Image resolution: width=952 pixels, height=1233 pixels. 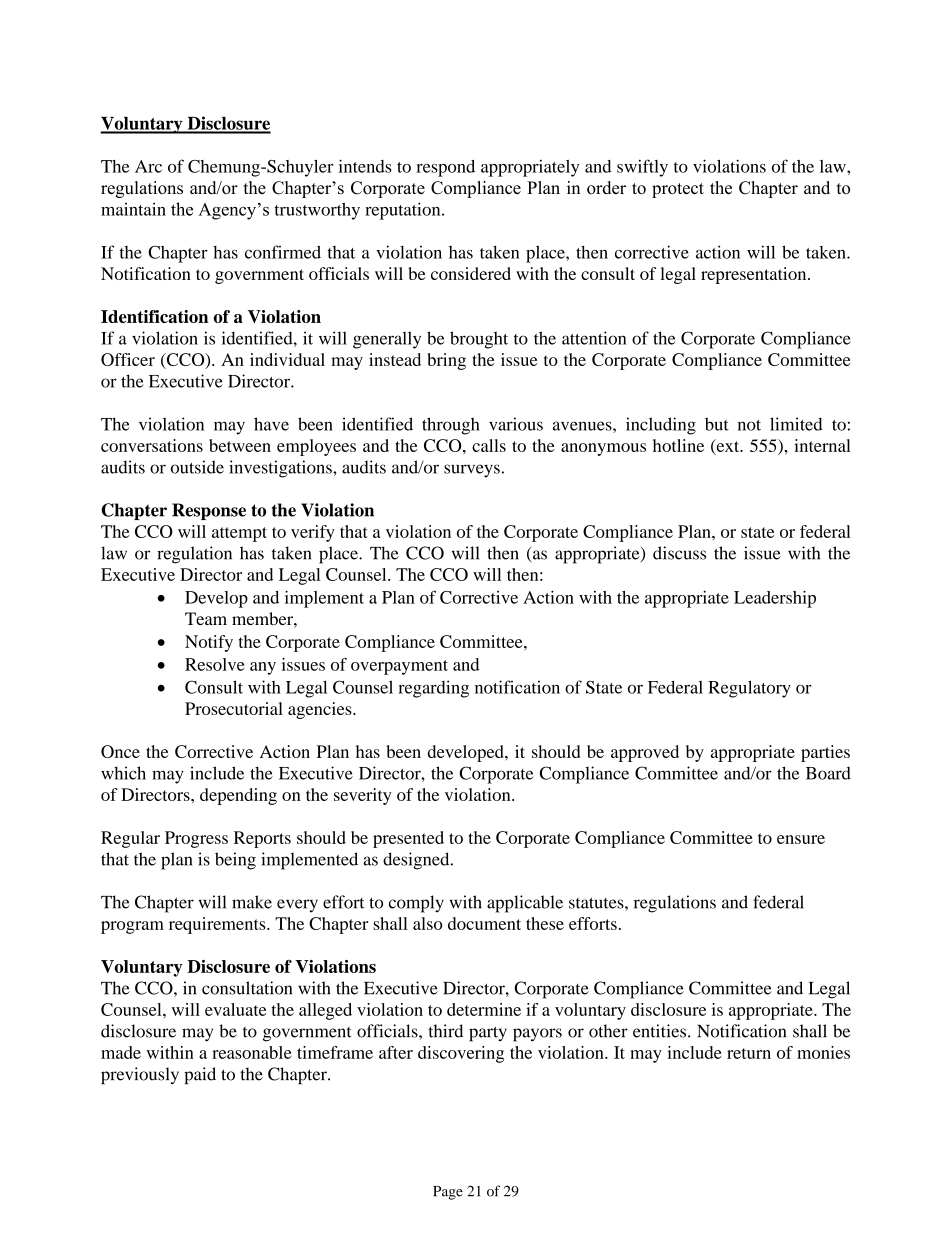 I want to click on ensure, so click(x=801, y=839).
